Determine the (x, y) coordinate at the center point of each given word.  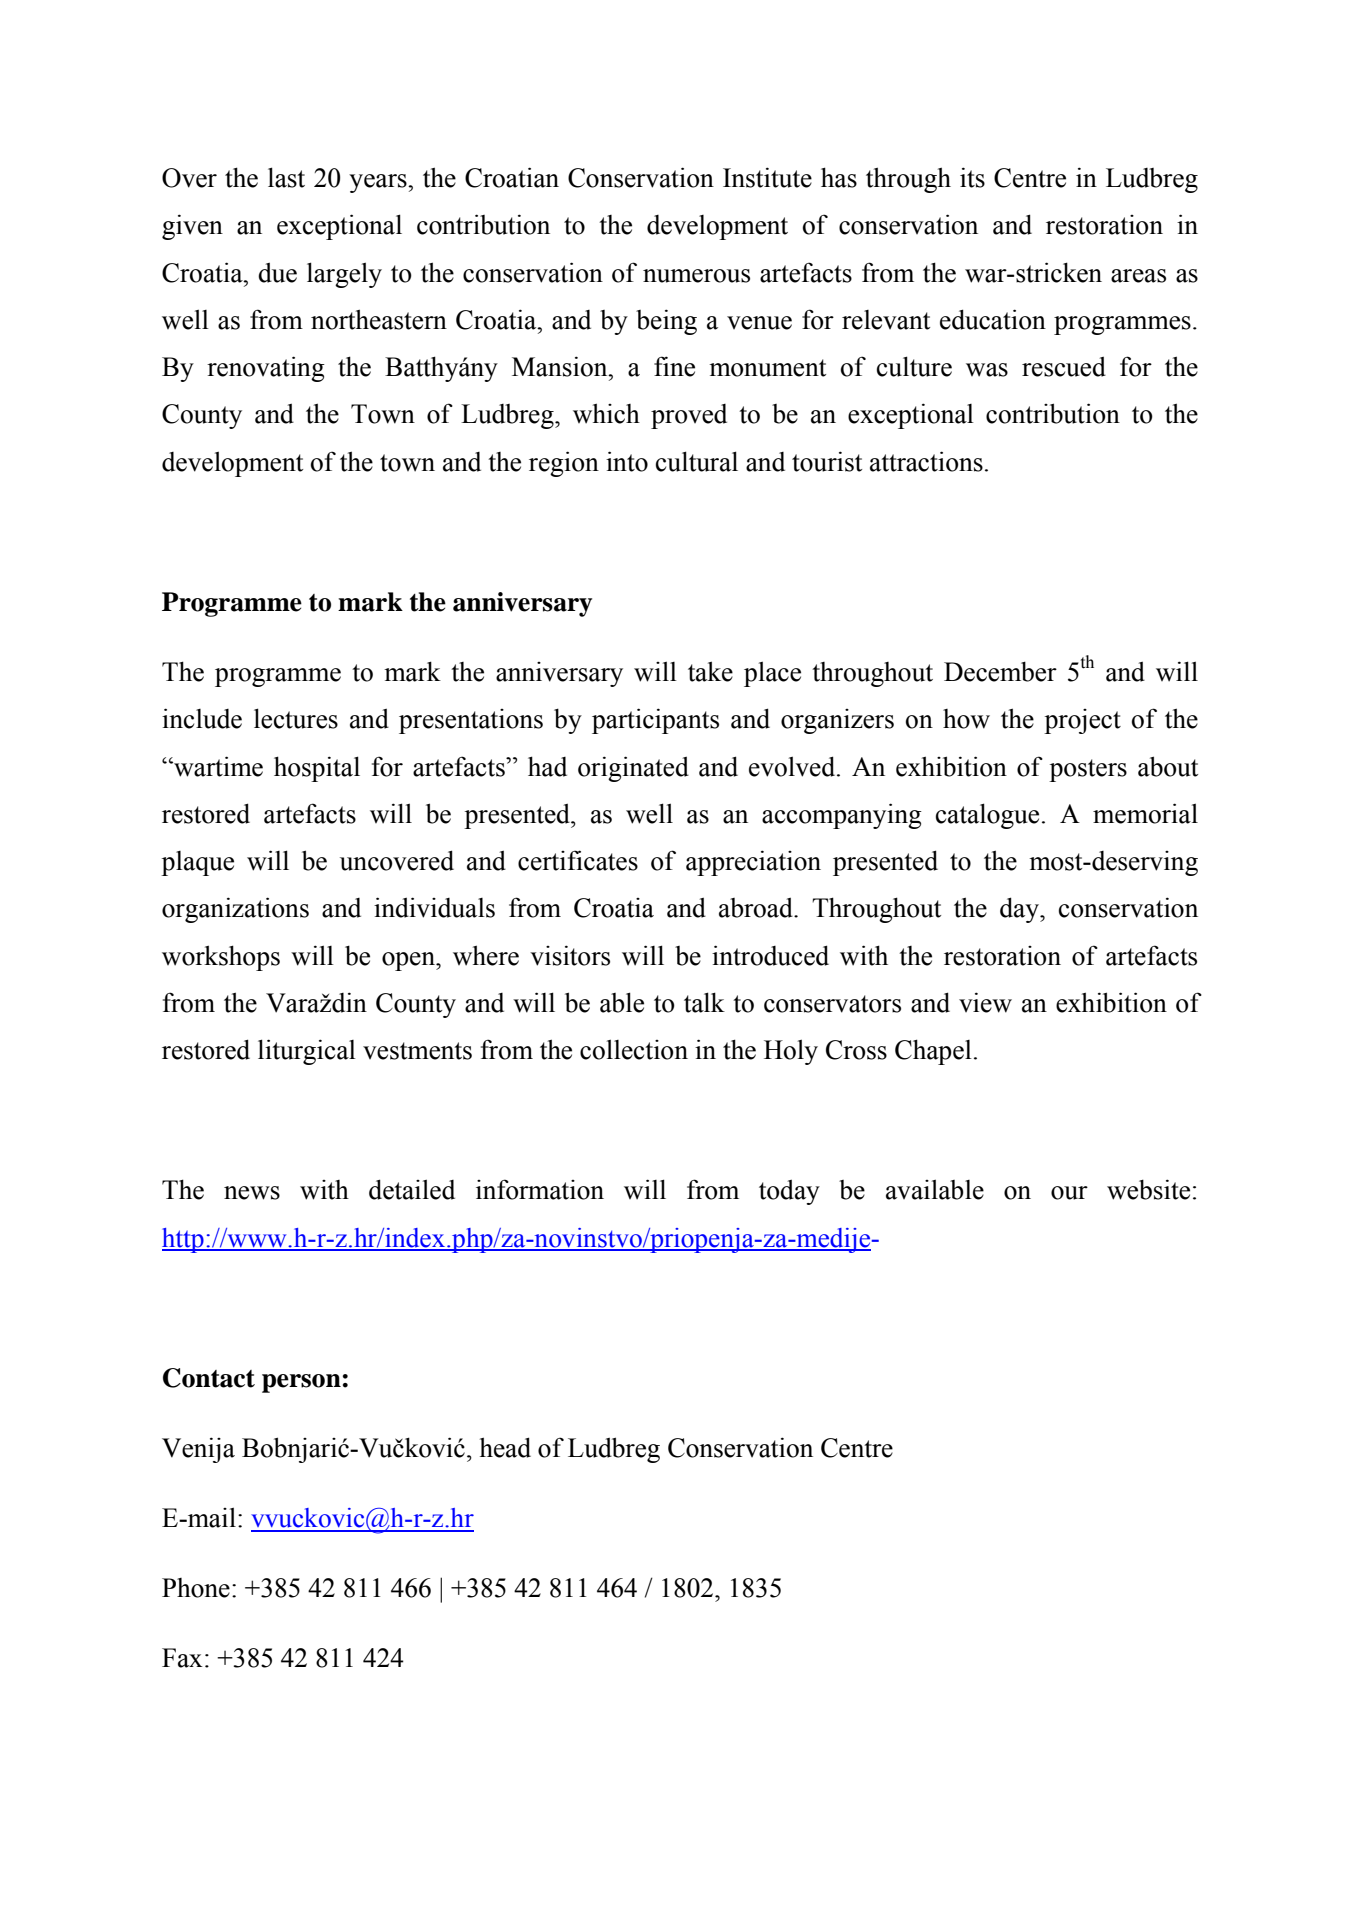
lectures (296, 718)
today (789, 1192)
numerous (696, 276)
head (505, 1447)
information (540, 1189)
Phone (196, 1588)
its (972, 177)
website (1148, 1189)
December (1000, 671)
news (252, 1193)
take (710, 671)
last (286, 177)
